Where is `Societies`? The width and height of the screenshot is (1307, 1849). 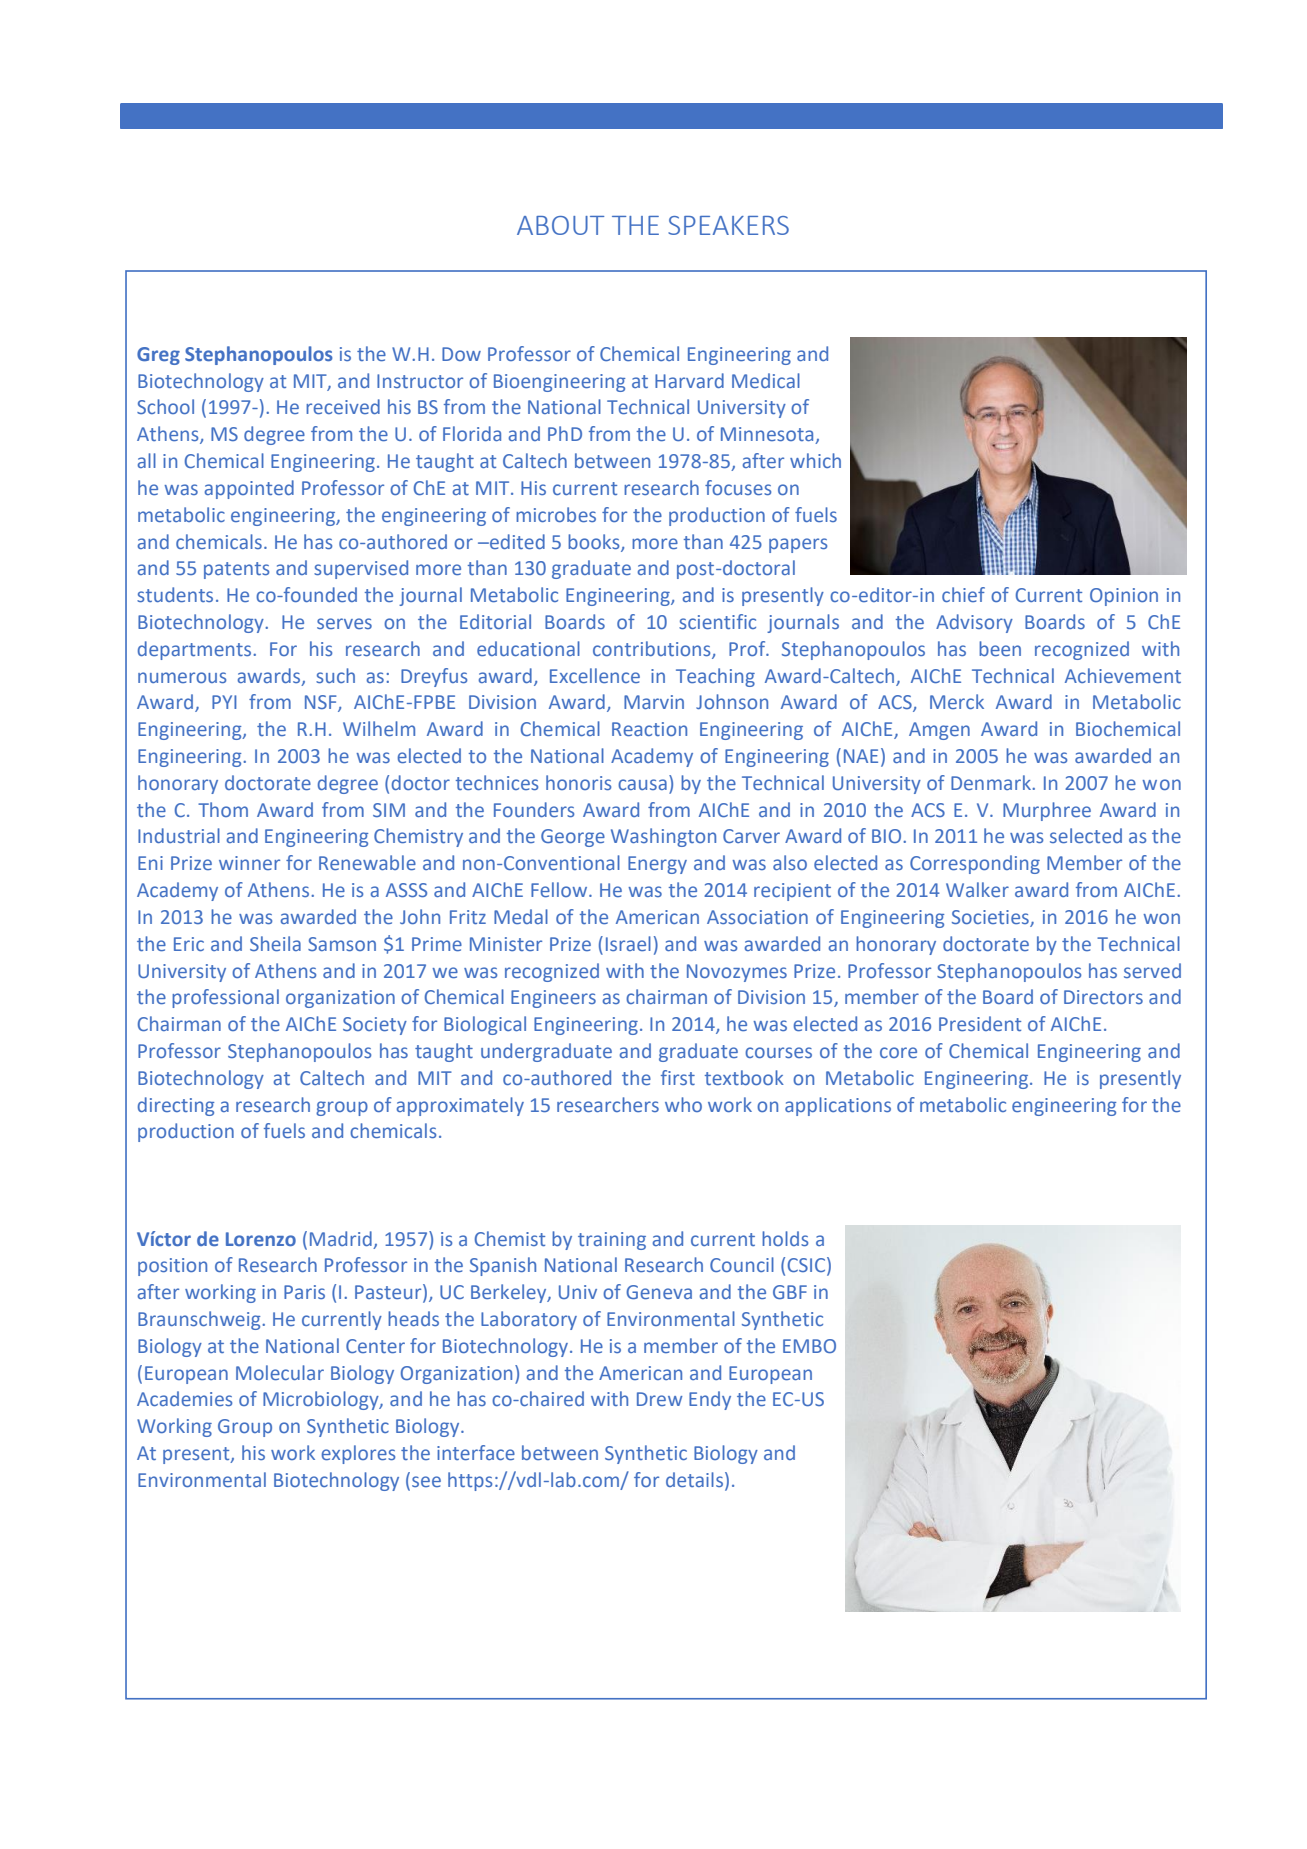
Societies is located at coordinates (991, 918).
